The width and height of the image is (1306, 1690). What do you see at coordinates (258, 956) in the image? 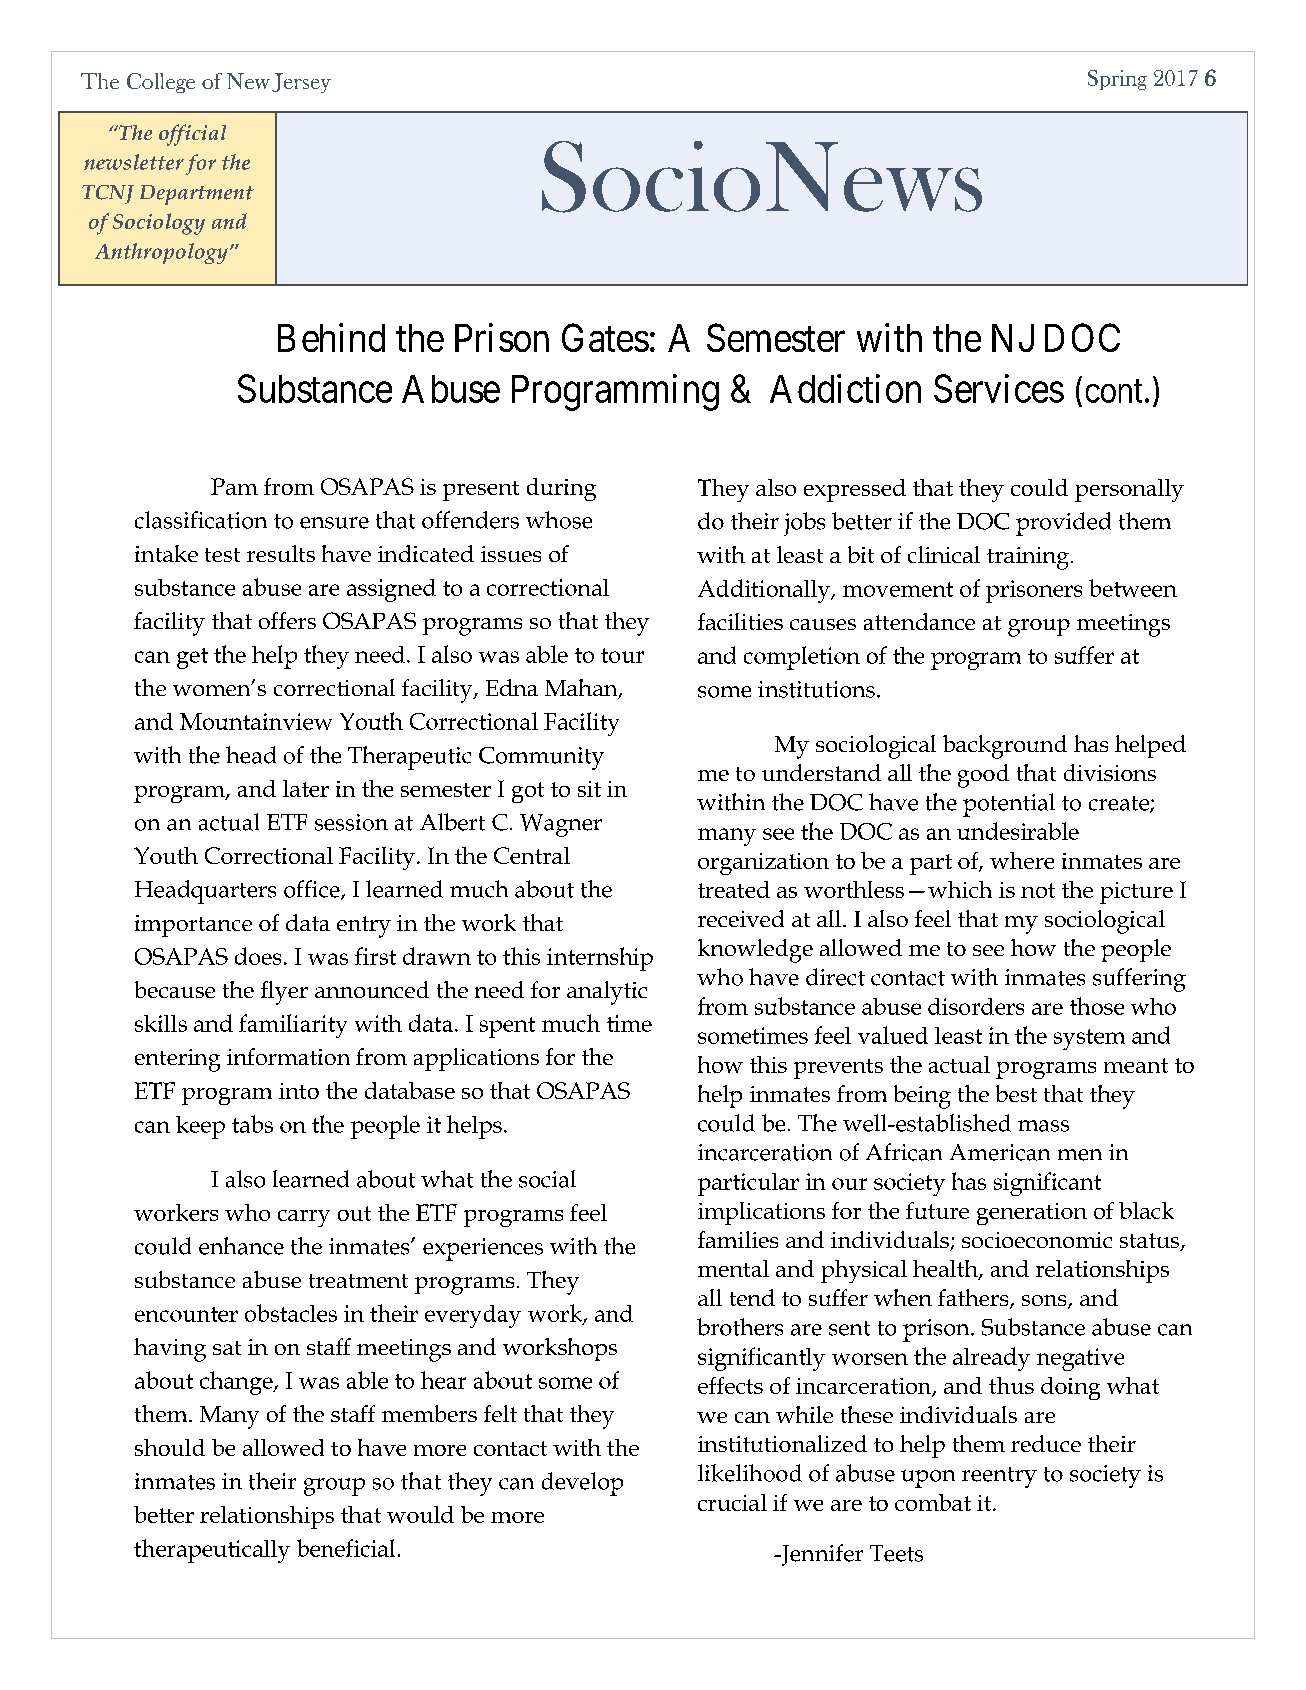
I see `does` at bounding box center [258, 956].
